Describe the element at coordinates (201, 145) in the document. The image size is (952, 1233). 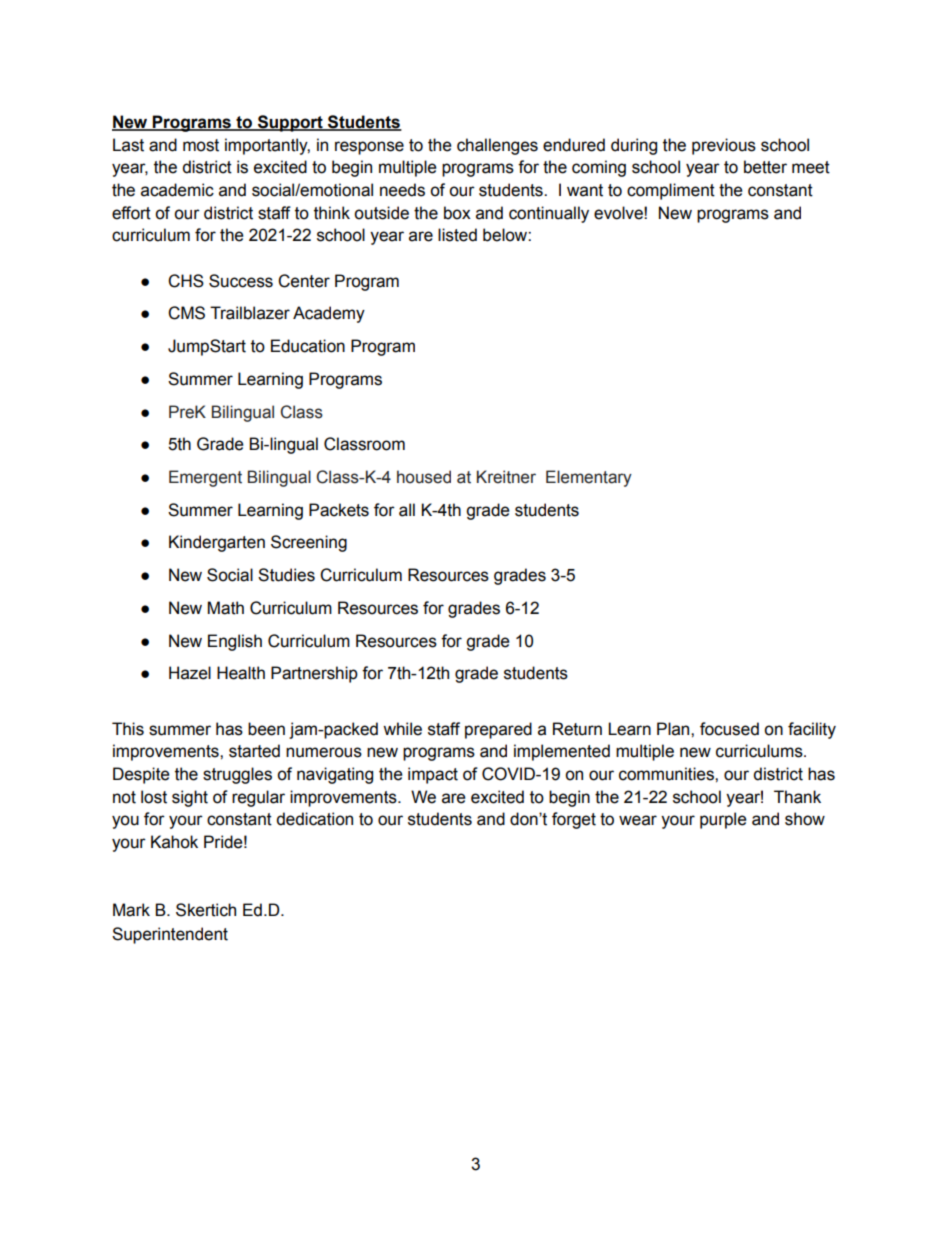
I see `most` at that location.
